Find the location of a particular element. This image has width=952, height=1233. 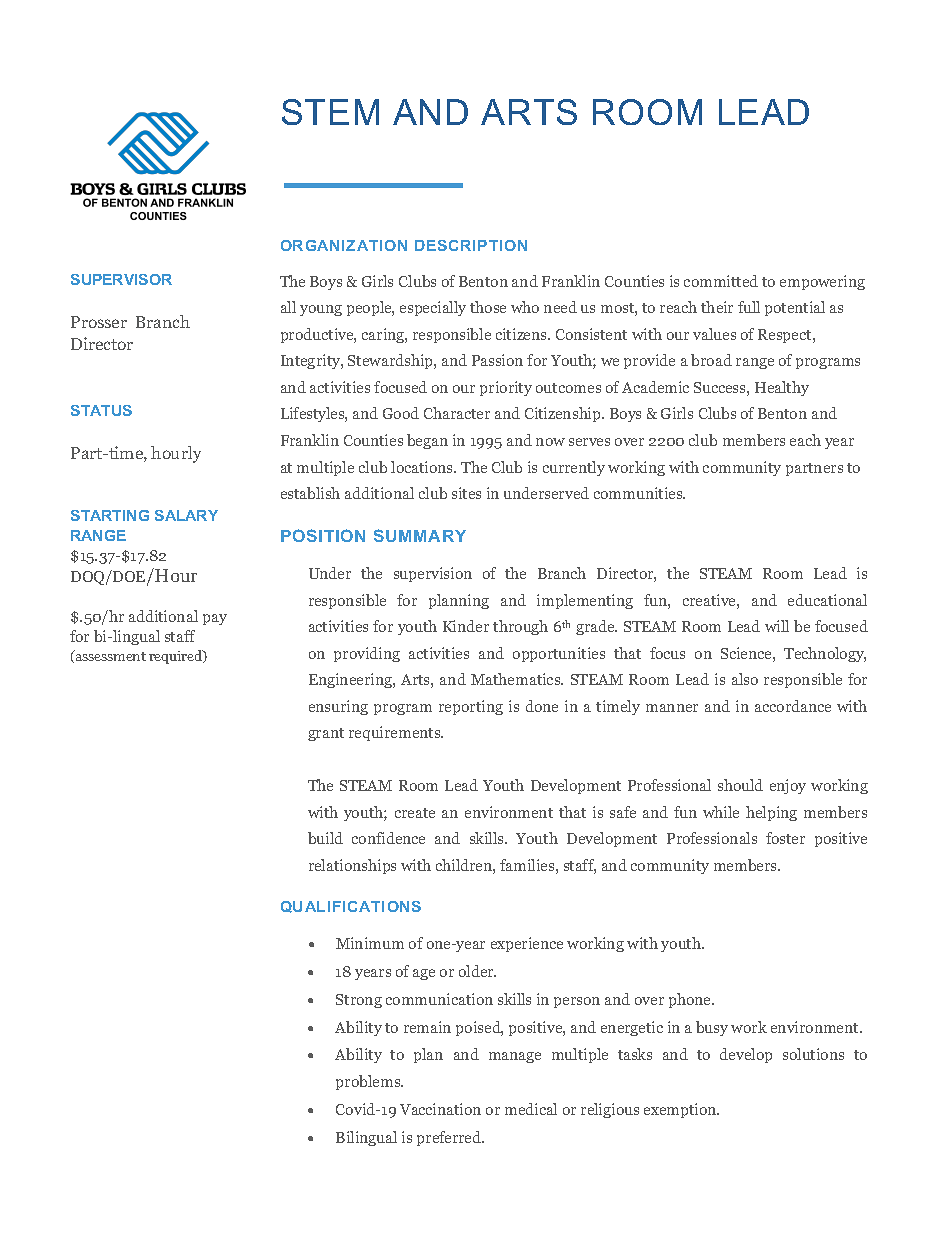

DESCRIPTION is located at coordinates (471, 245).
